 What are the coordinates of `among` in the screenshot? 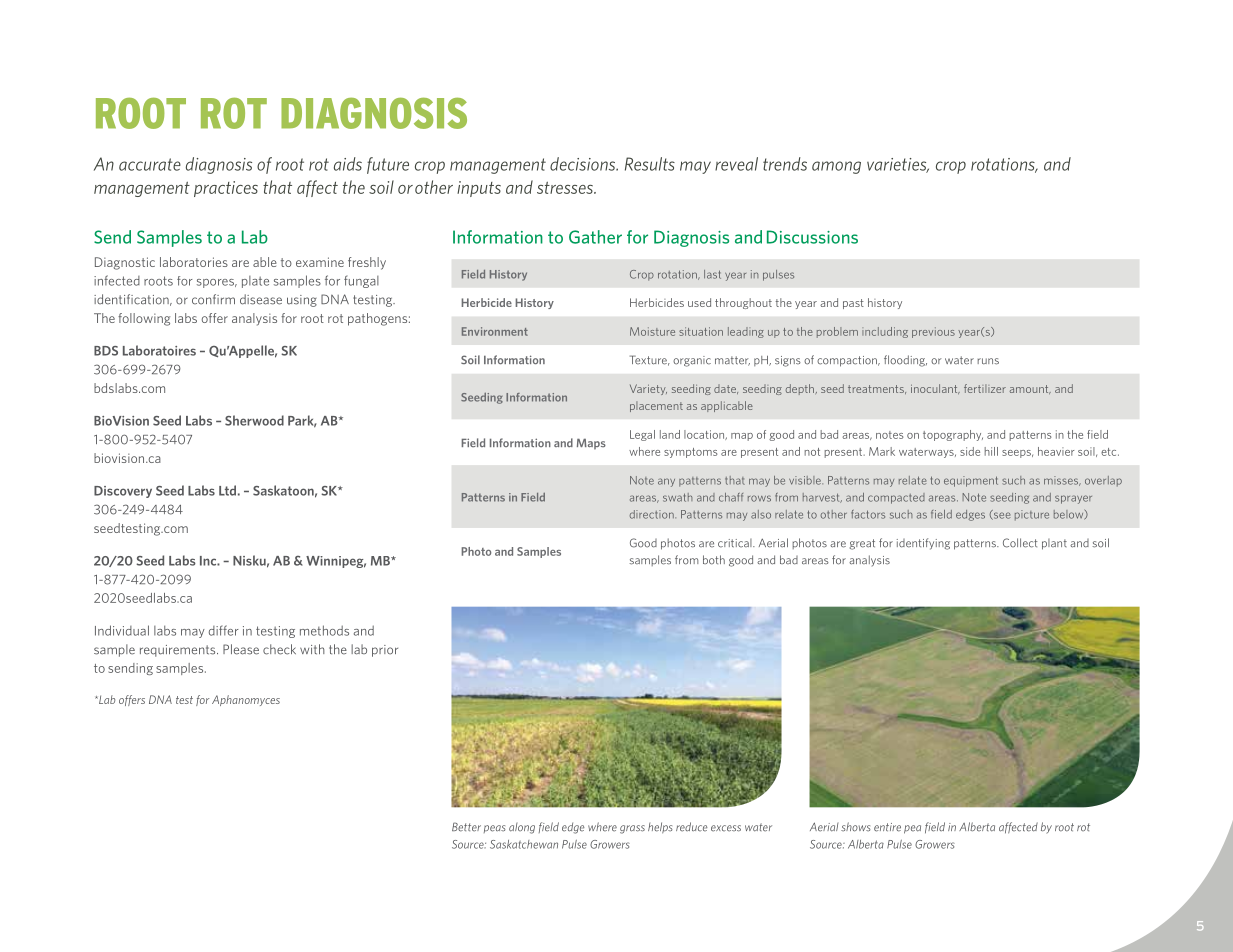 It's located at (836, 167).
